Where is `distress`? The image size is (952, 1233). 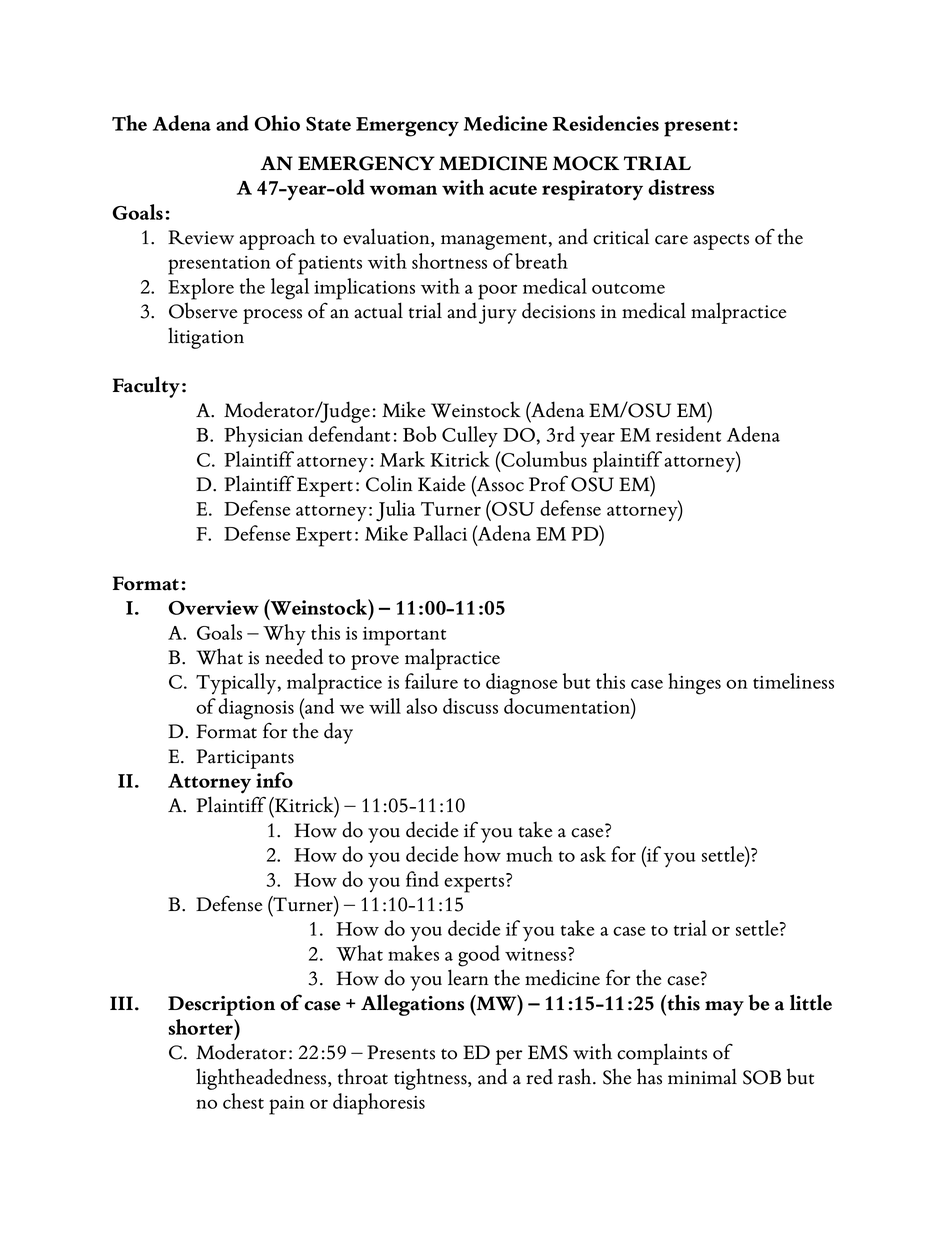
distress is located at coordinates (681, 187).
